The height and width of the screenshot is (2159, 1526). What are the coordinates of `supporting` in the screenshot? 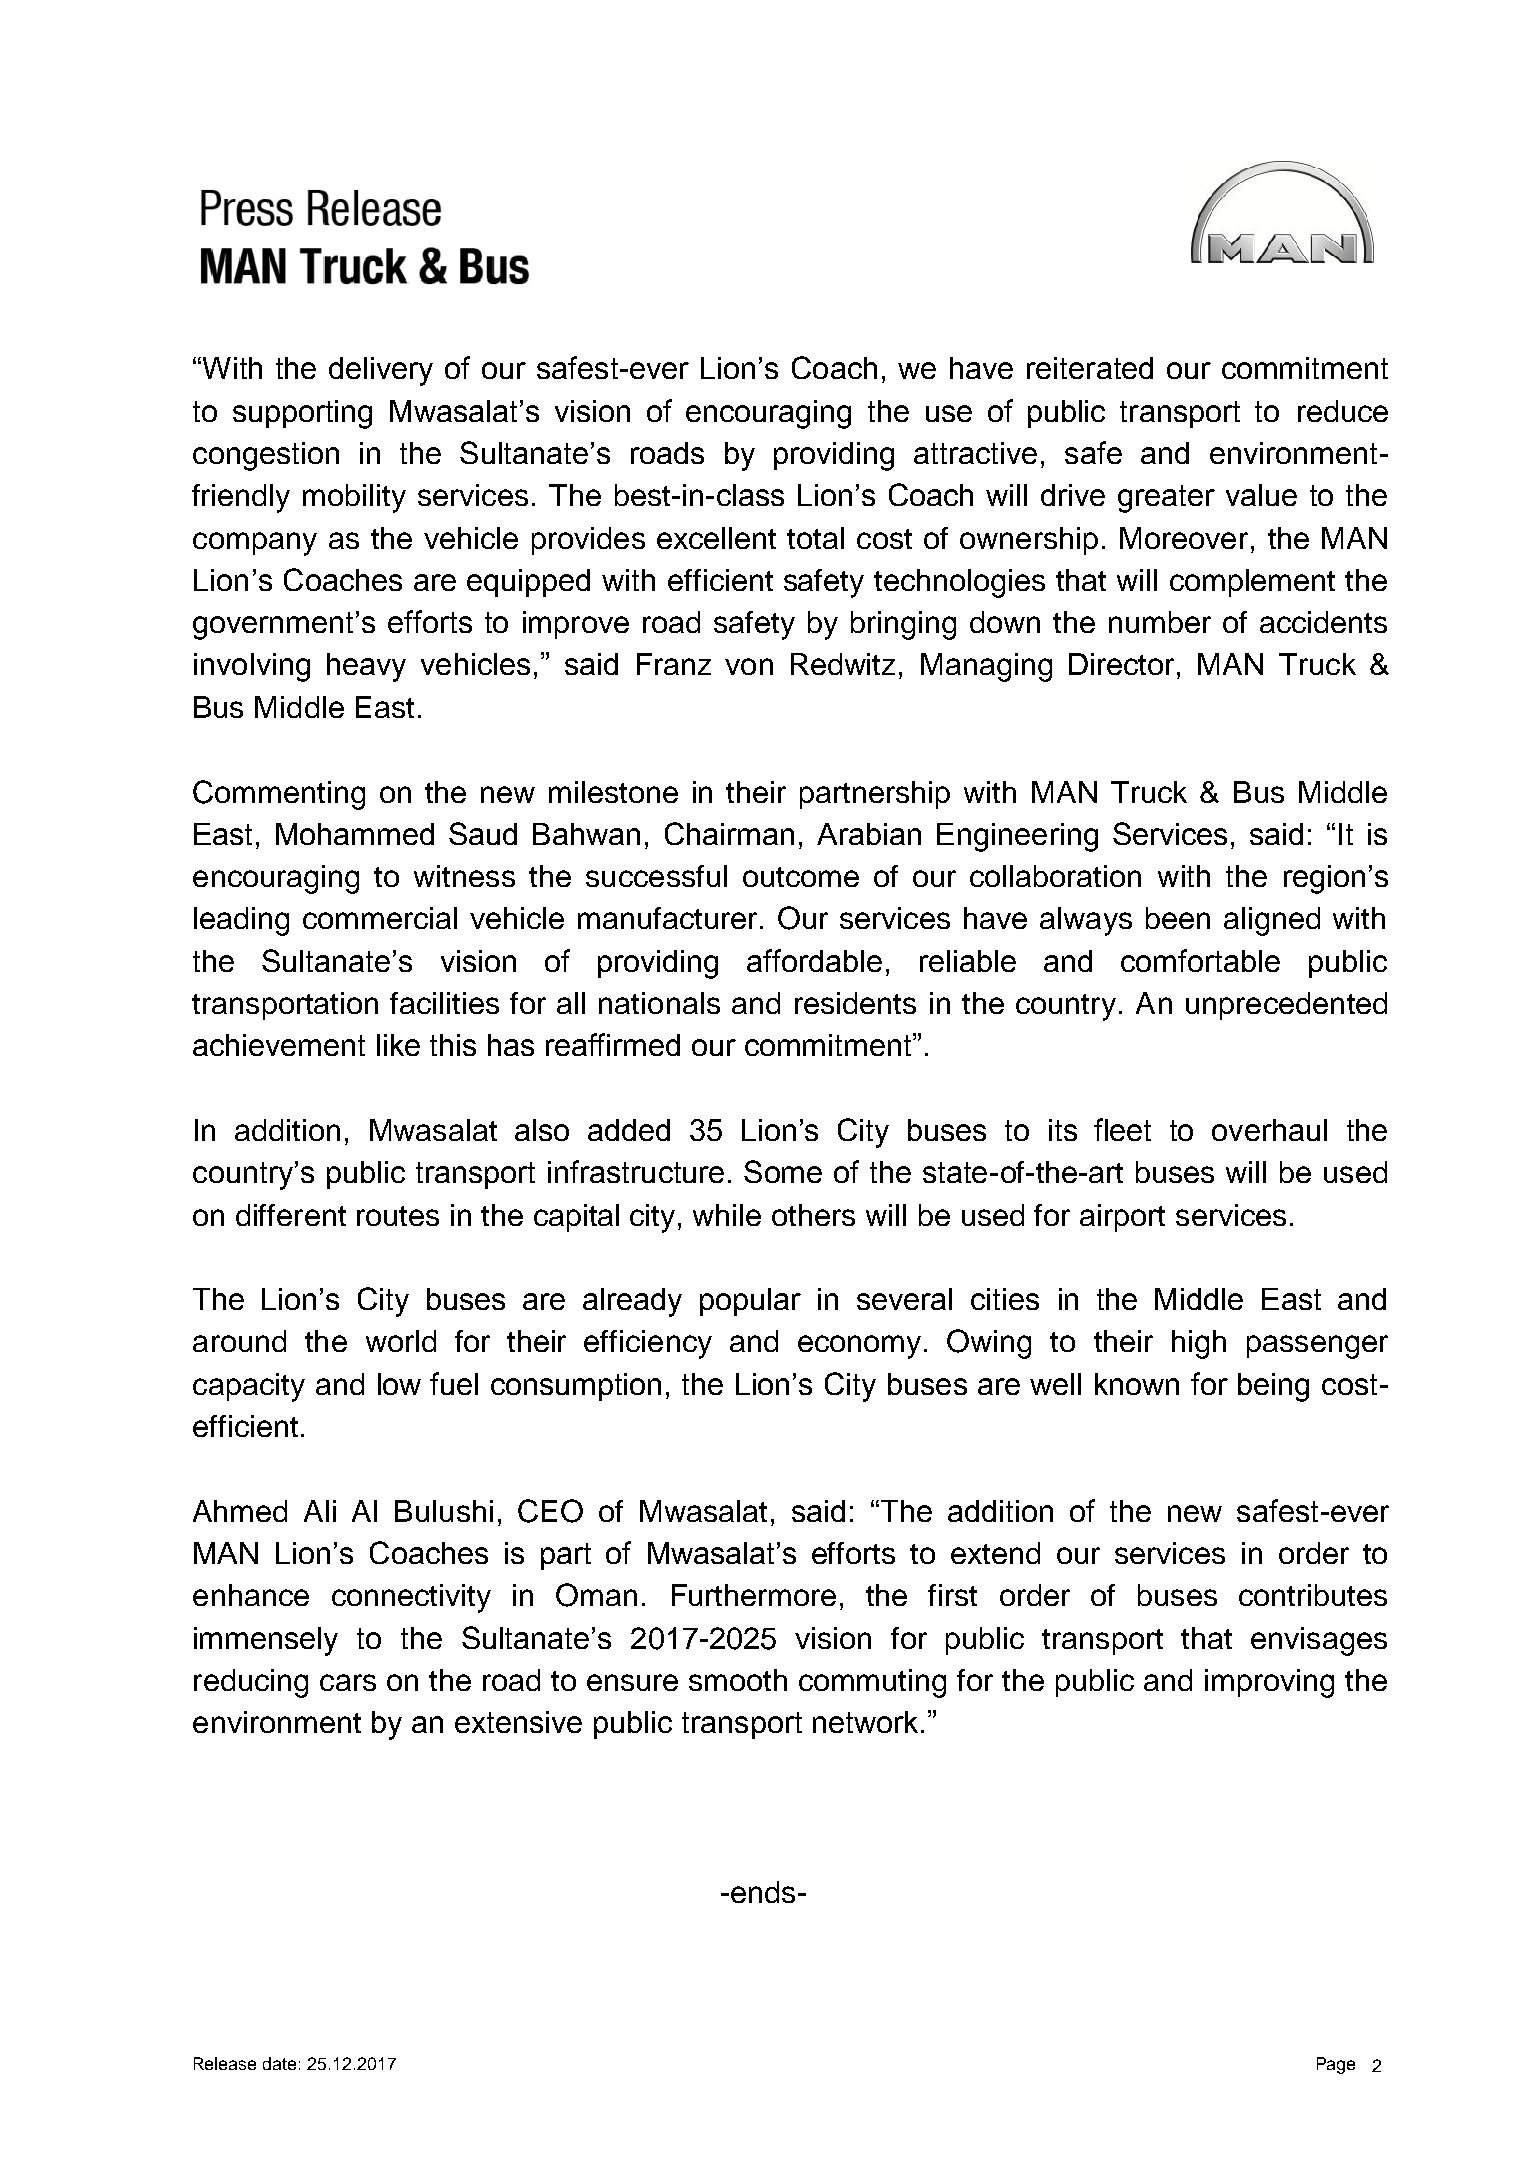 It's located at (302, 414).
